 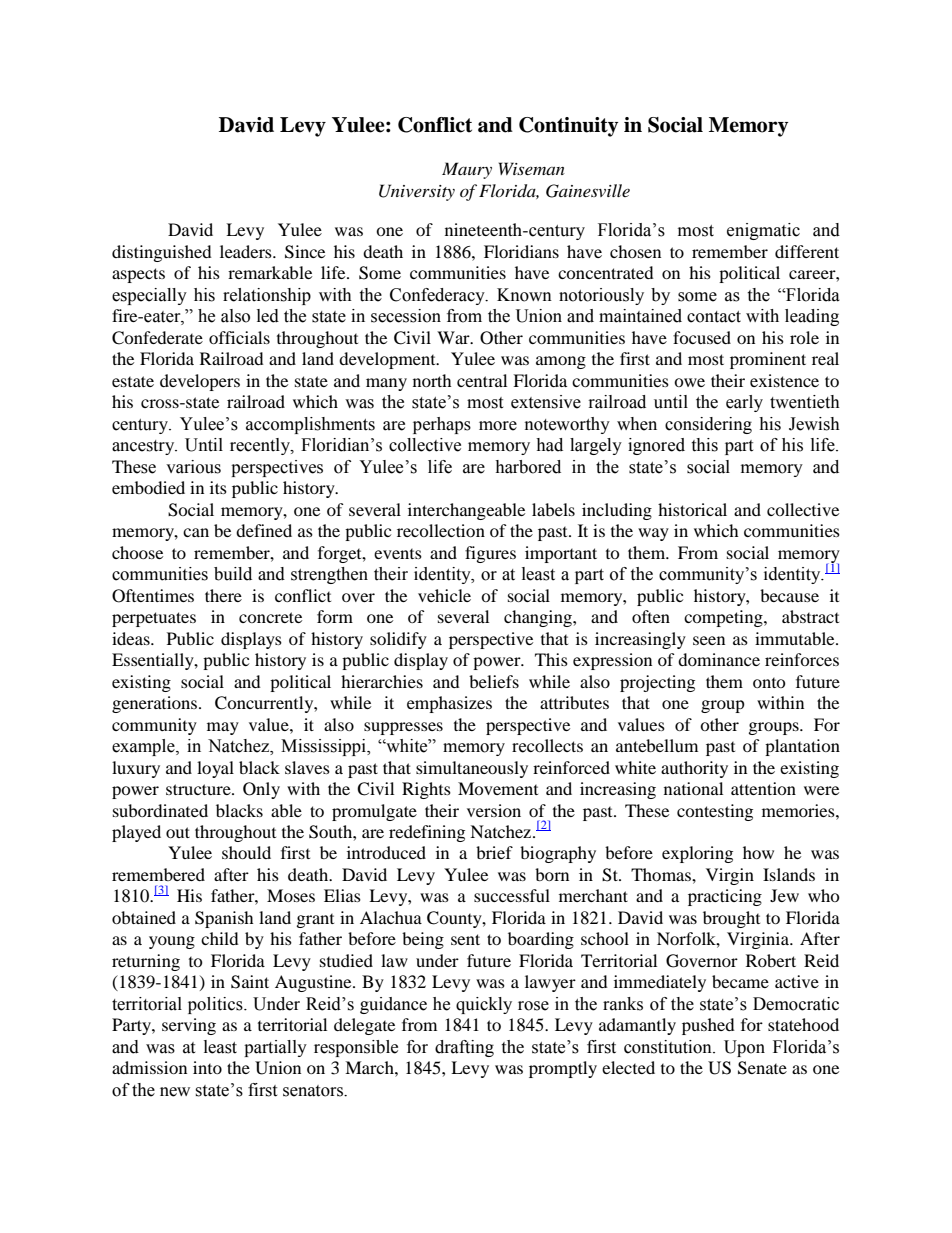 I want to click on enigmatic, so click(x=763, y=231).
